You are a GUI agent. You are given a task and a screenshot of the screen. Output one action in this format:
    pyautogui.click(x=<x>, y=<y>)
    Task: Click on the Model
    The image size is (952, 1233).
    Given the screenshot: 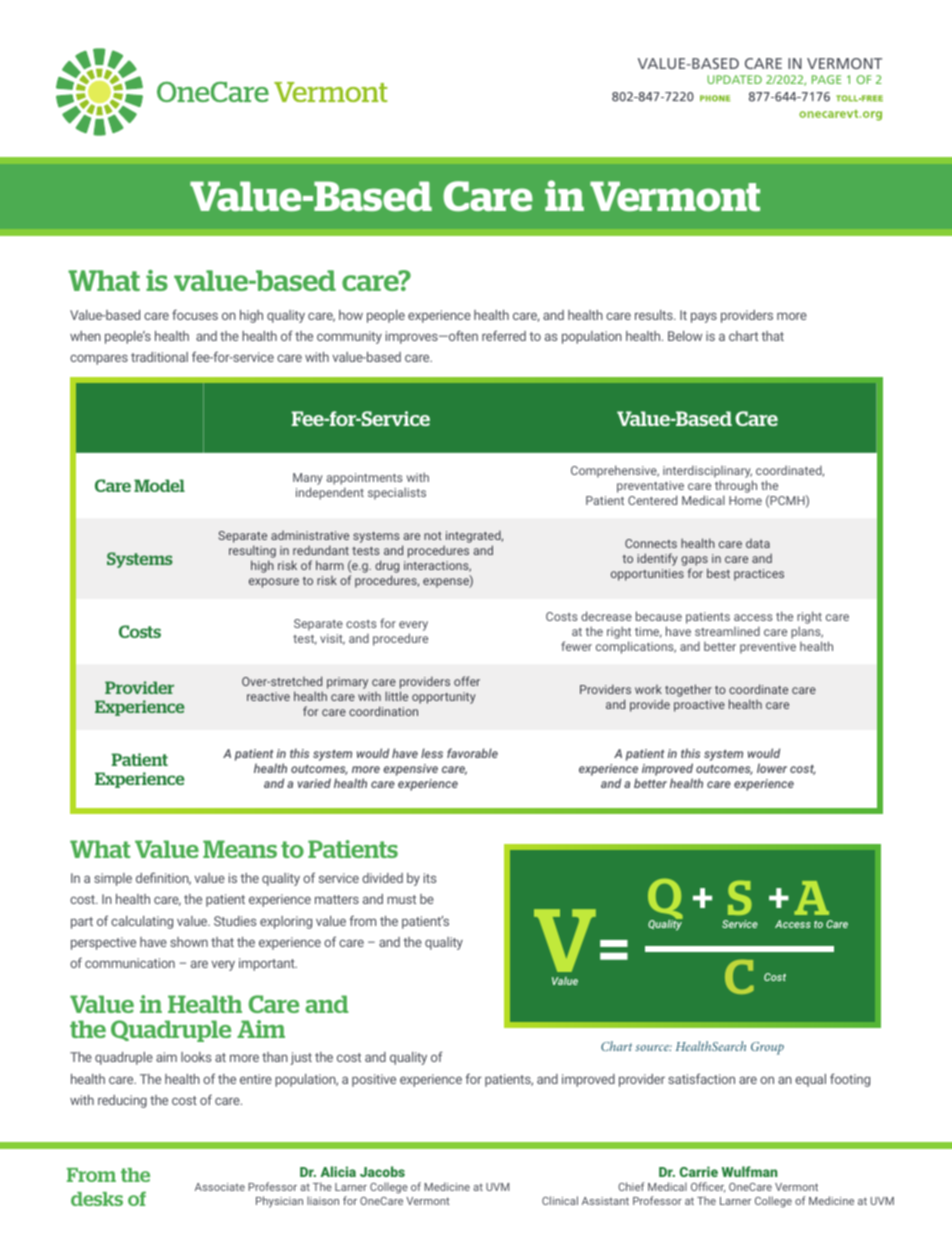 What is the action you would take?
    pyautogui.click(x=159, y=485)
